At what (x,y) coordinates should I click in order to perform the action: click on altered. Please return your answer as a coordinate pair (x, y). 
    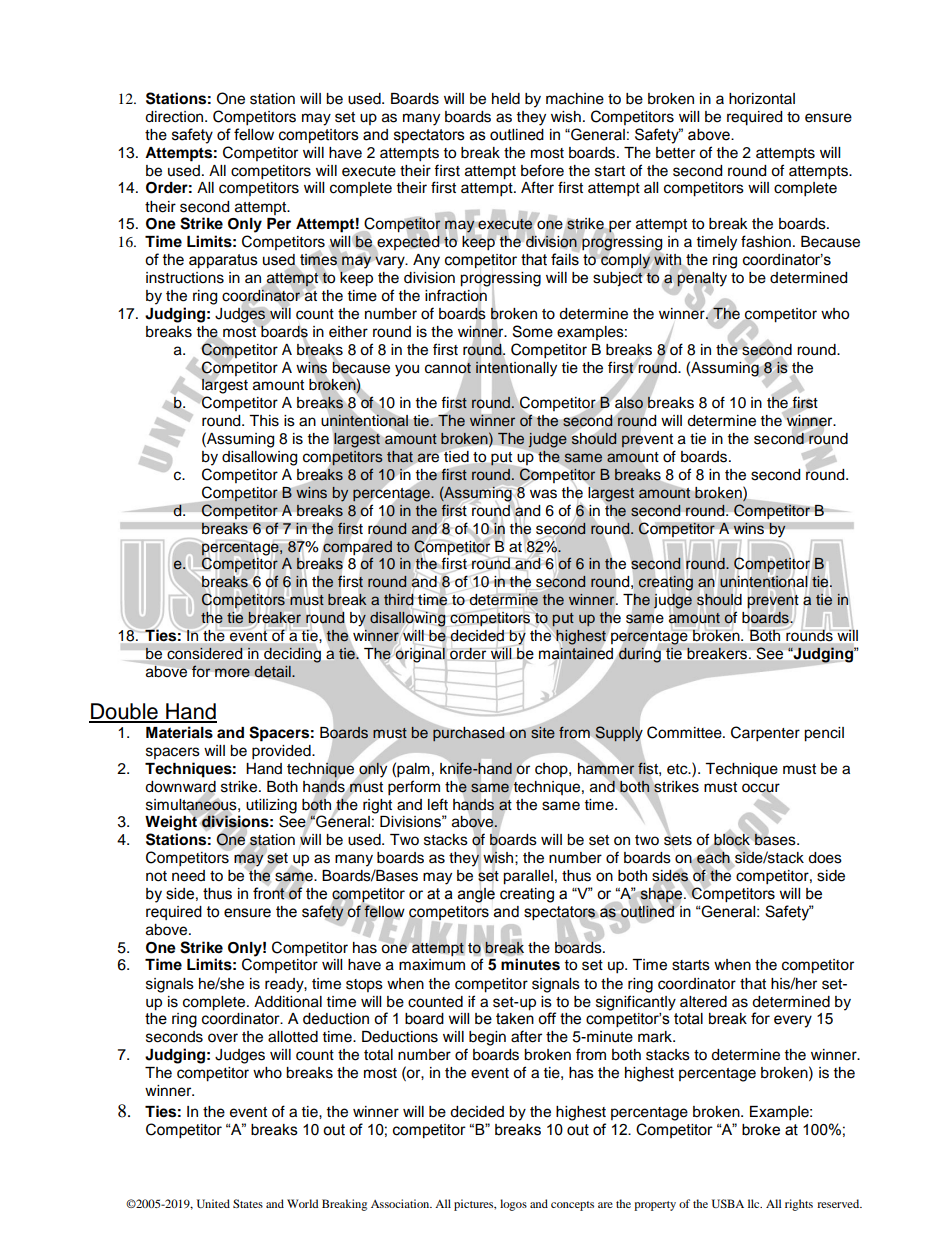
    Looking at the image, I should click on (703, 1002).
